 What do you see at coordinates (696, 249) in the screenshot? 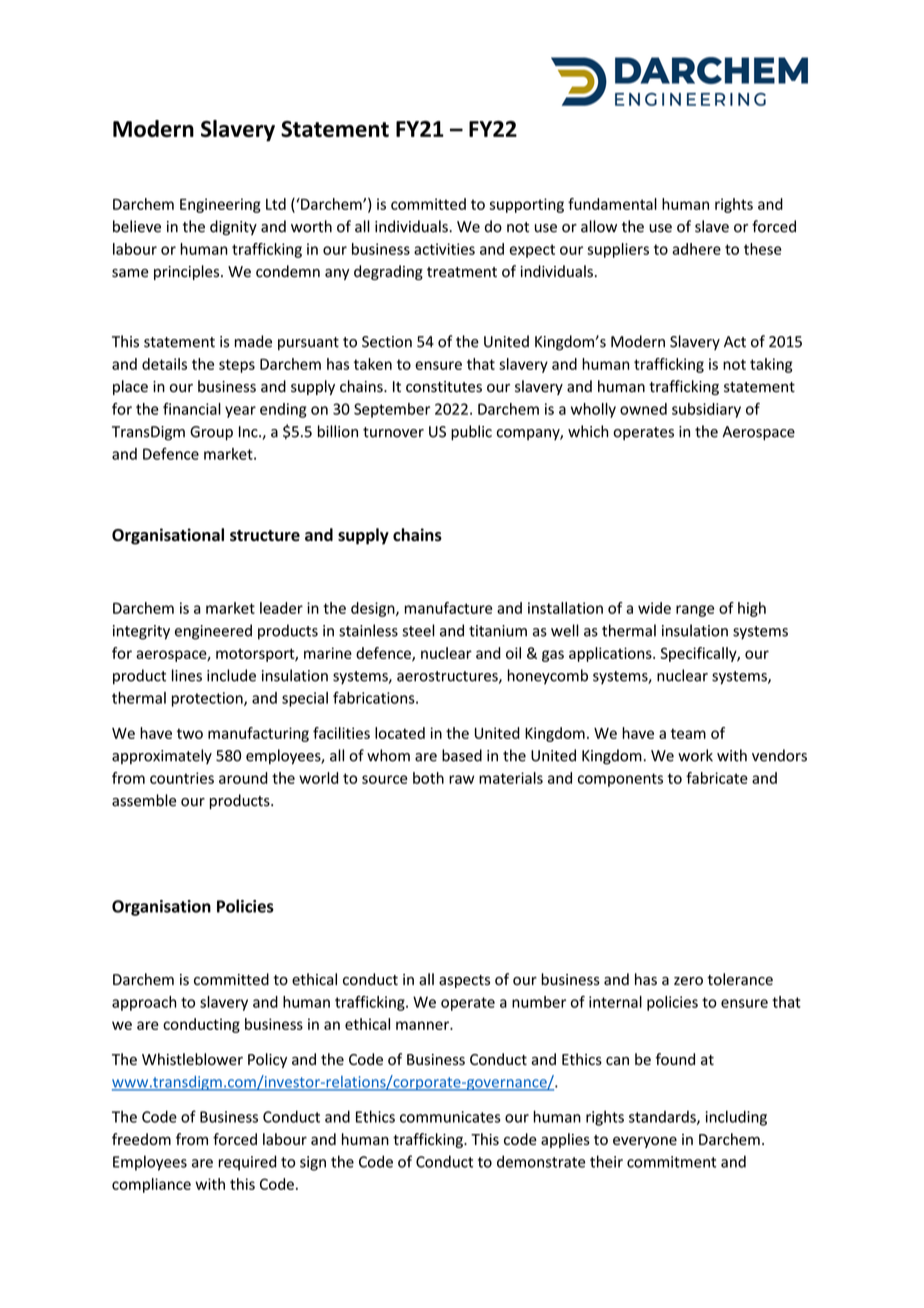
I see `adhere` at bounding box center [696, 249].
